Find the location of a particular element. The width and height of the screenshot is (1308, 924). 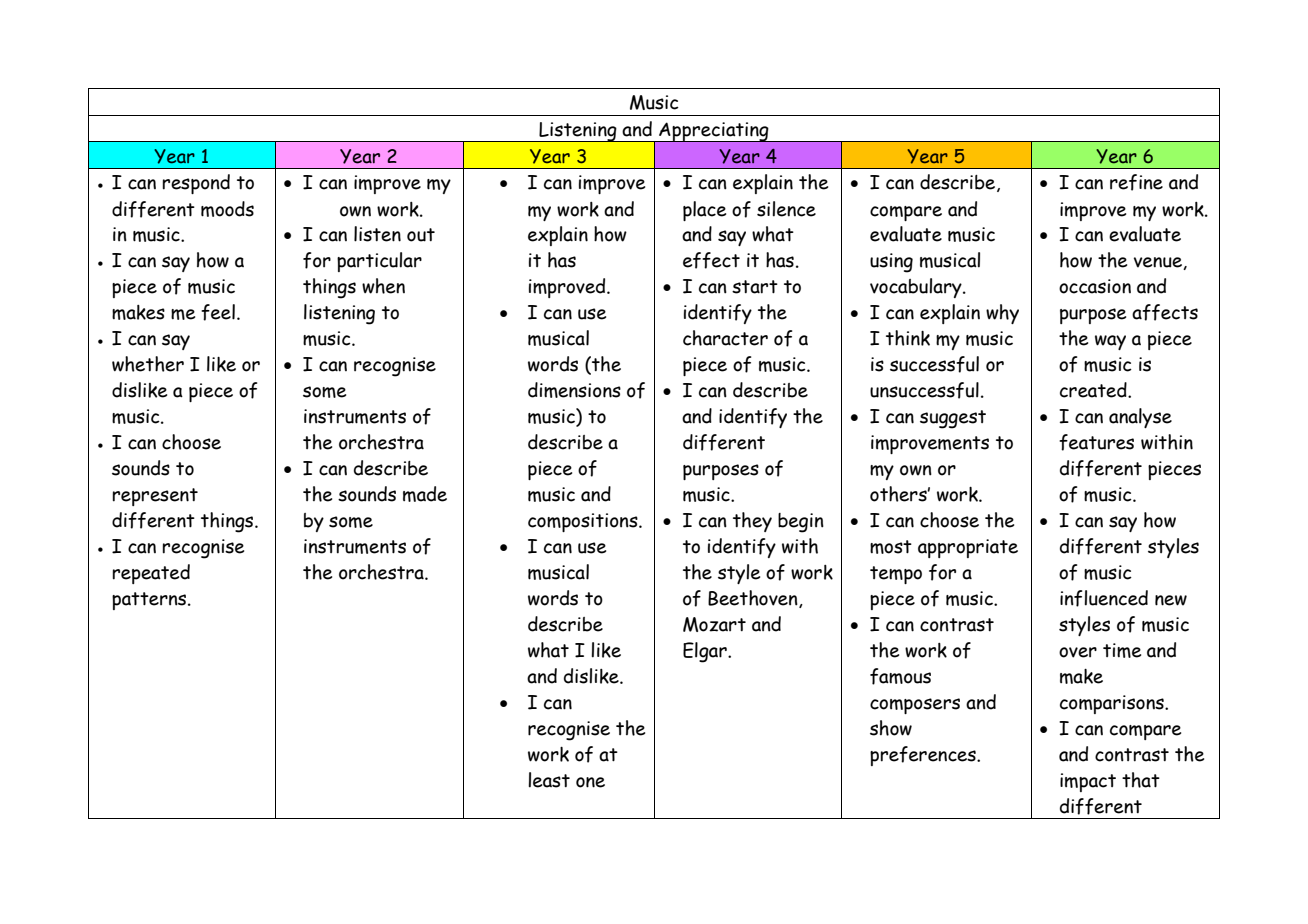

created is located at coordinates (1094, 390).
